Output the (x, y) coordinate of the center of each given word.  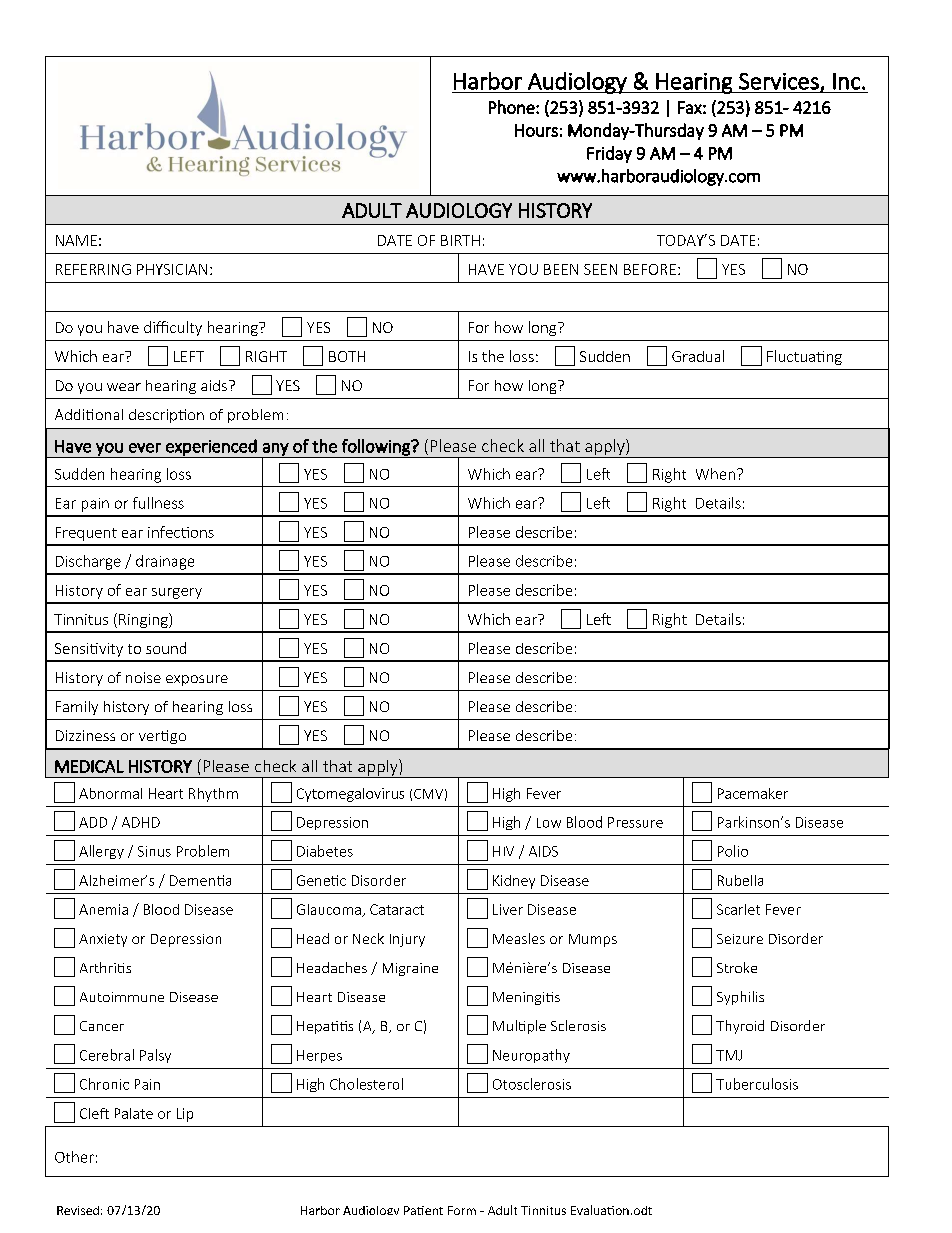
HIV (503, 851)
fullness (158, 503)
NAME (76, 240)
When (715, 474)
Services (780, 82)
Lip (185, 1115)
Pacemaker (753, 793)
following (376, 448)
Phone (513, 107)
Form (462, 1210)
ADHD (141, 822)
